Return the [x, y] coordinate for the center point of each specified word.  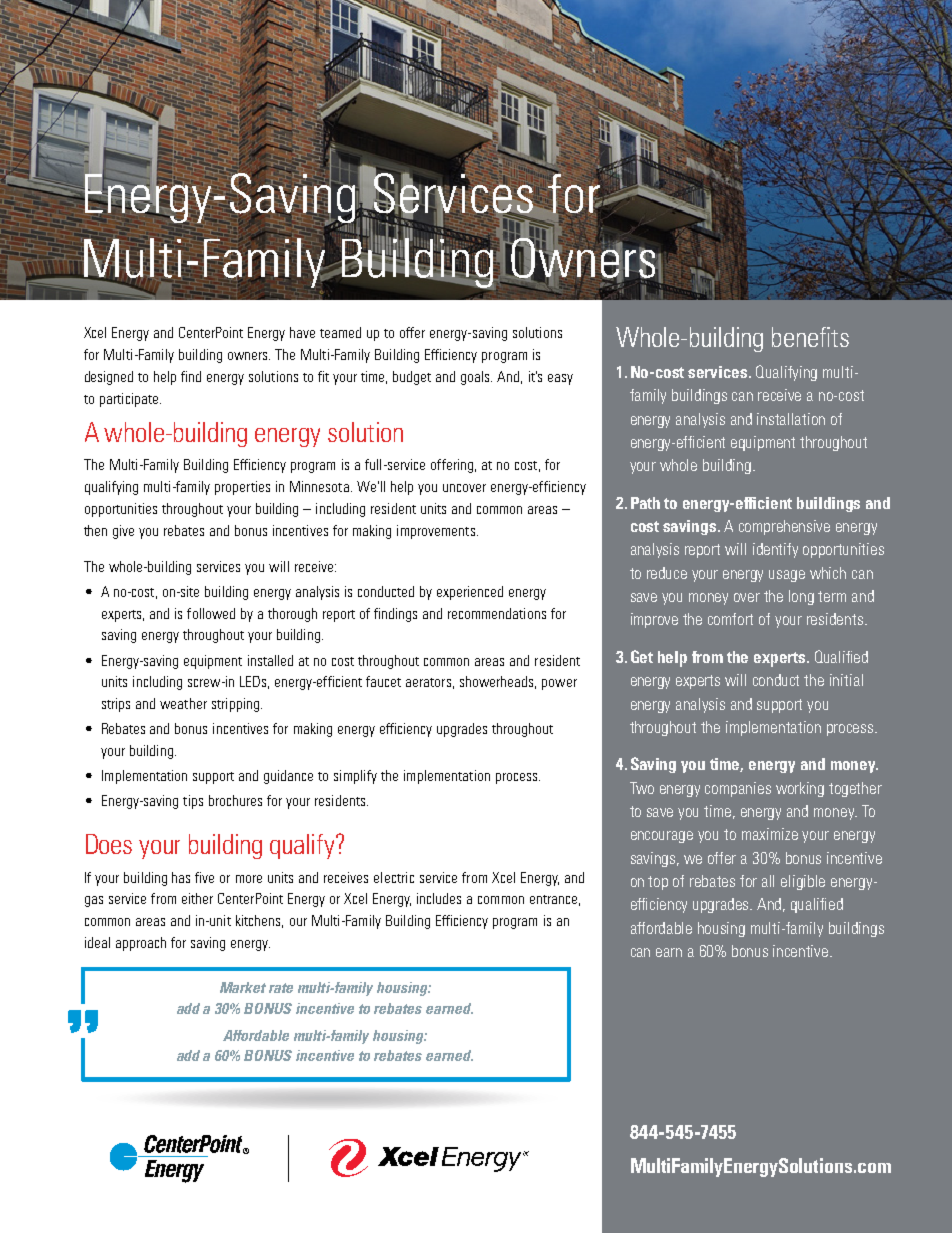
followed [211, 613]
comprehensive [784, 527]
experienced [470, 593]
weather [183, 703]
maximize [770, 834]
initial [846, 680]
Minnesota [319, 486]
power [559, 684]
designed [109, 378]
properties [242, 488]
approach [141, 944]
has [181, 877]
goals [476, 378]
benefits [810, 337]
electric [394, 877]
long [801, 597]
